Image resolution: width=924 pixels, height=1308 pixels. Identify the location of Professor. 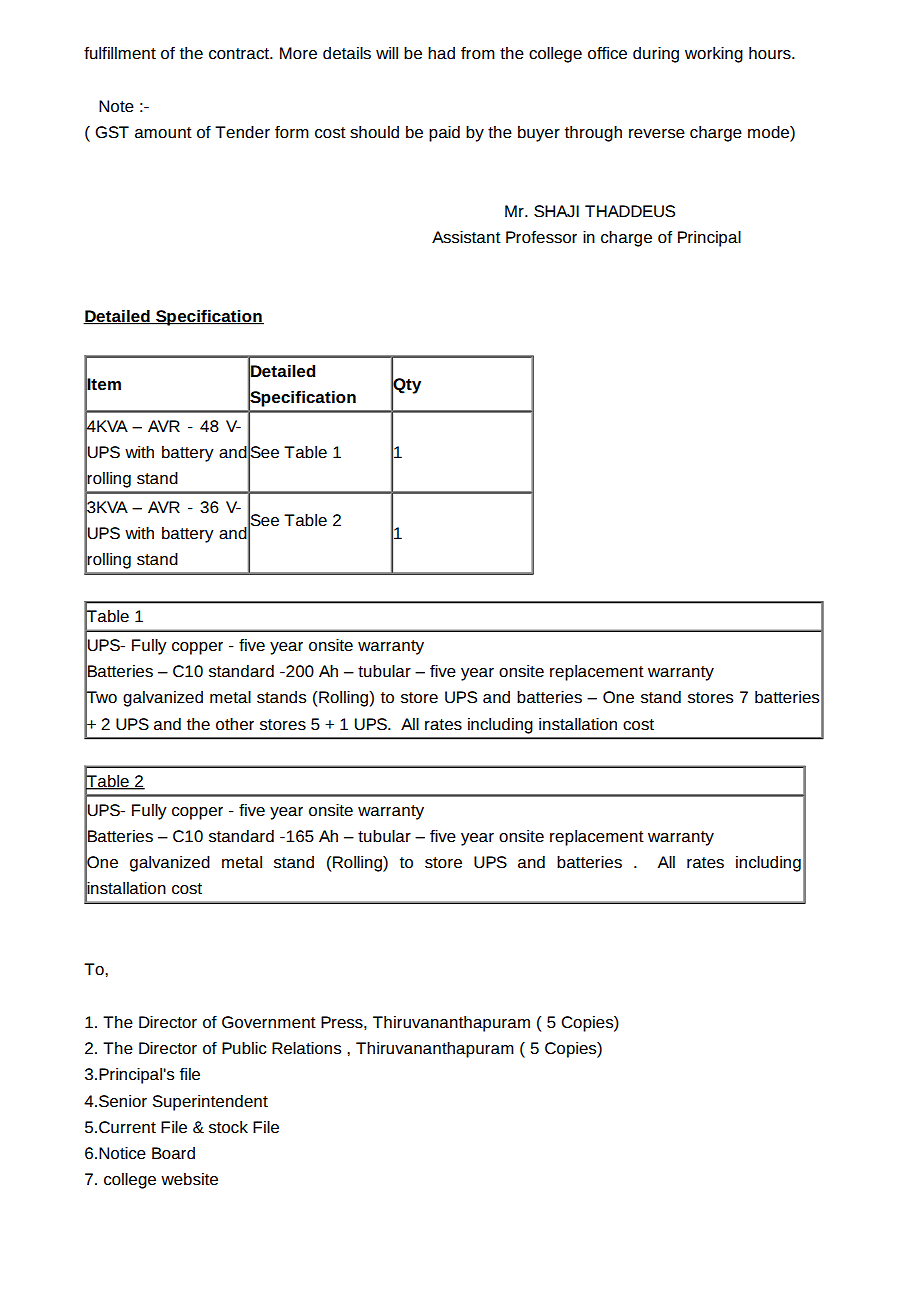
(541, 237).
